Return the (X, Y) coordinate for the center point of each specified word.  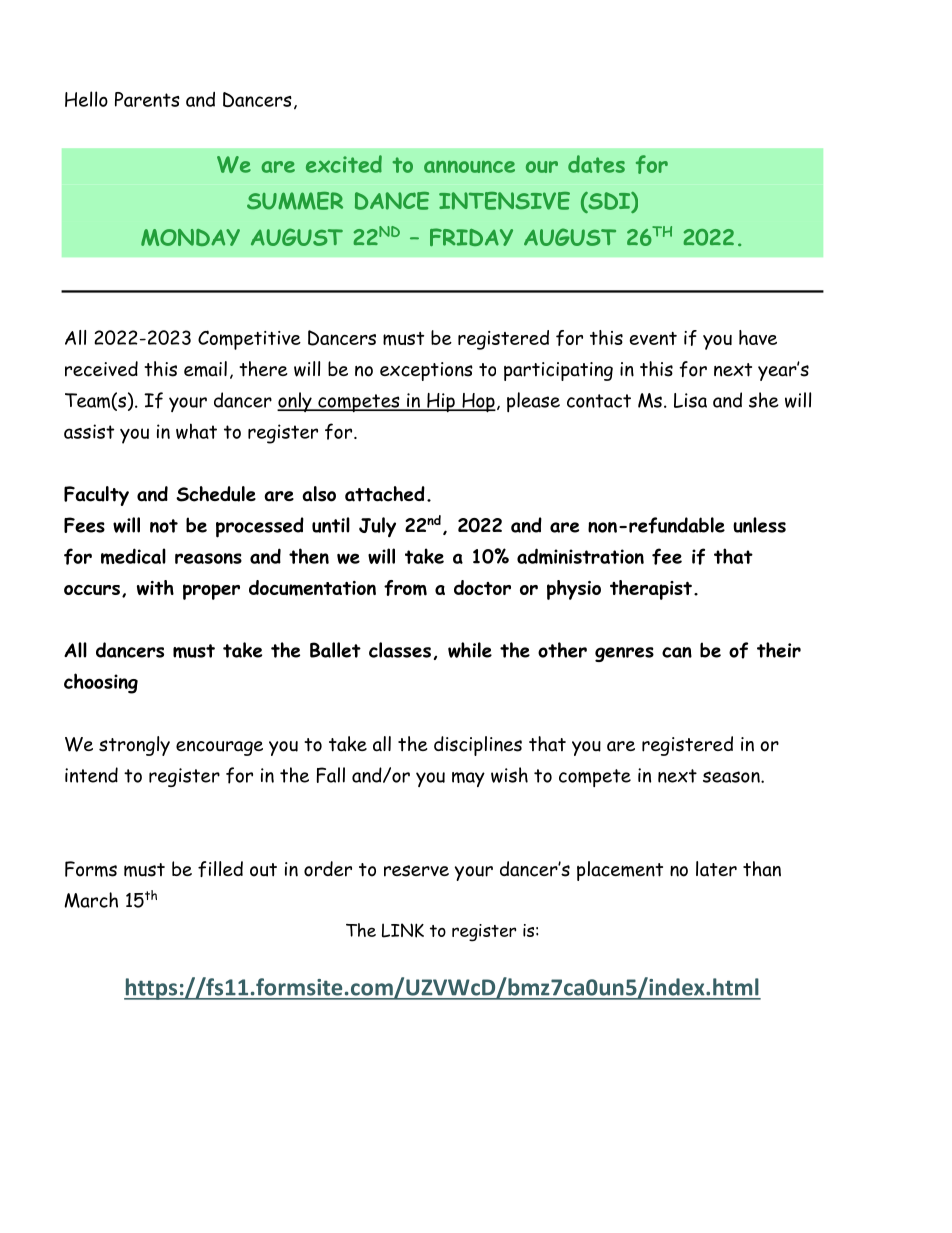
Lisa (690, 400)
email (205, 369)
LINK (403, 930)
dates (596, 164)
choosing (101, 683)
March (91, 900)
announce (469, 167)
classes (400, 650)
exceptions (426, 371)
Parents (147, 99)
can (677, 652)
